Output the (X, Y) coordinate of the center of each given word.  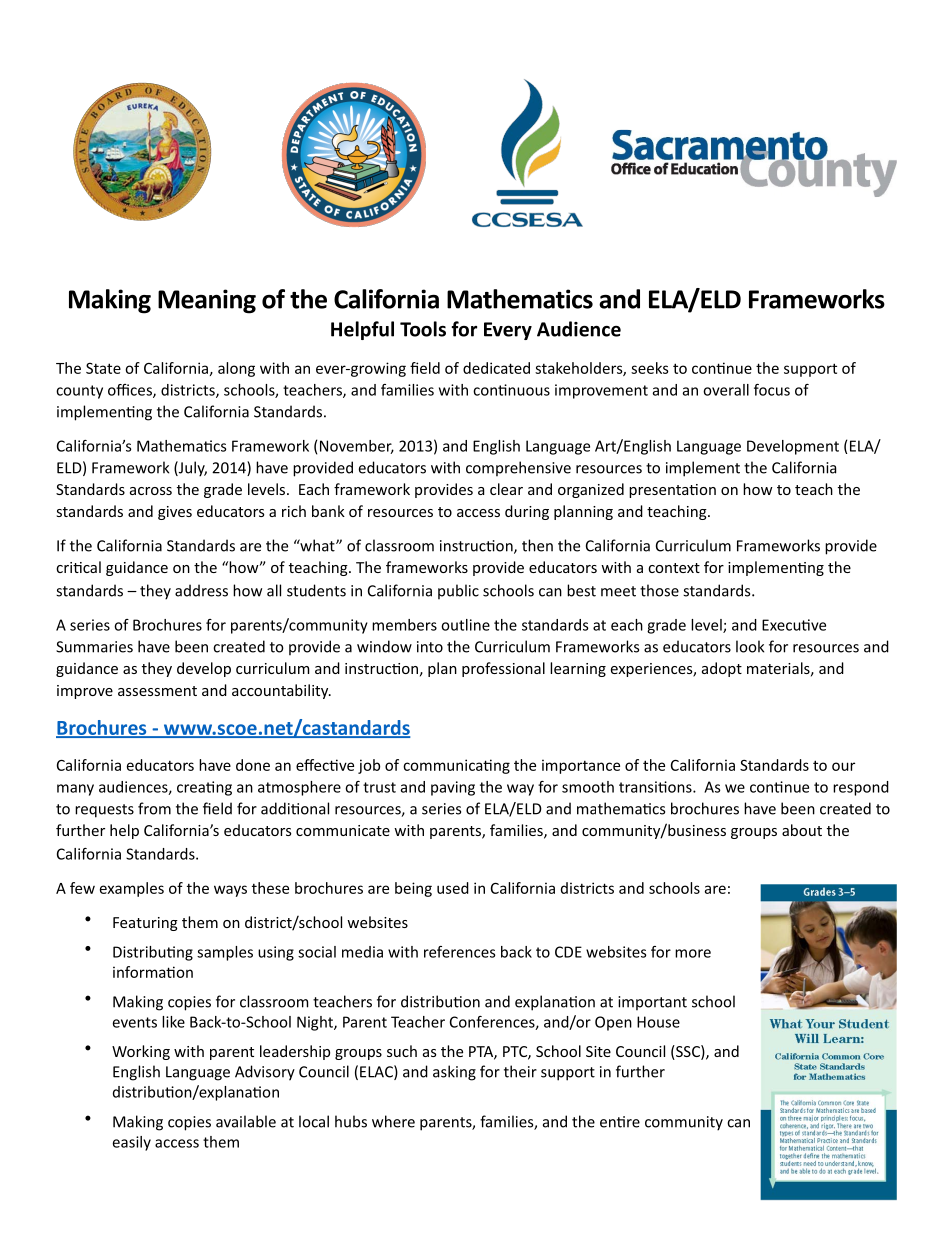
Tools (423, 329)
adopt (722, 669)
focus (772, 390)
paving (453, 788)
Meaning (207, 301)
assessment (157, 691)
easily (132, 1143)
